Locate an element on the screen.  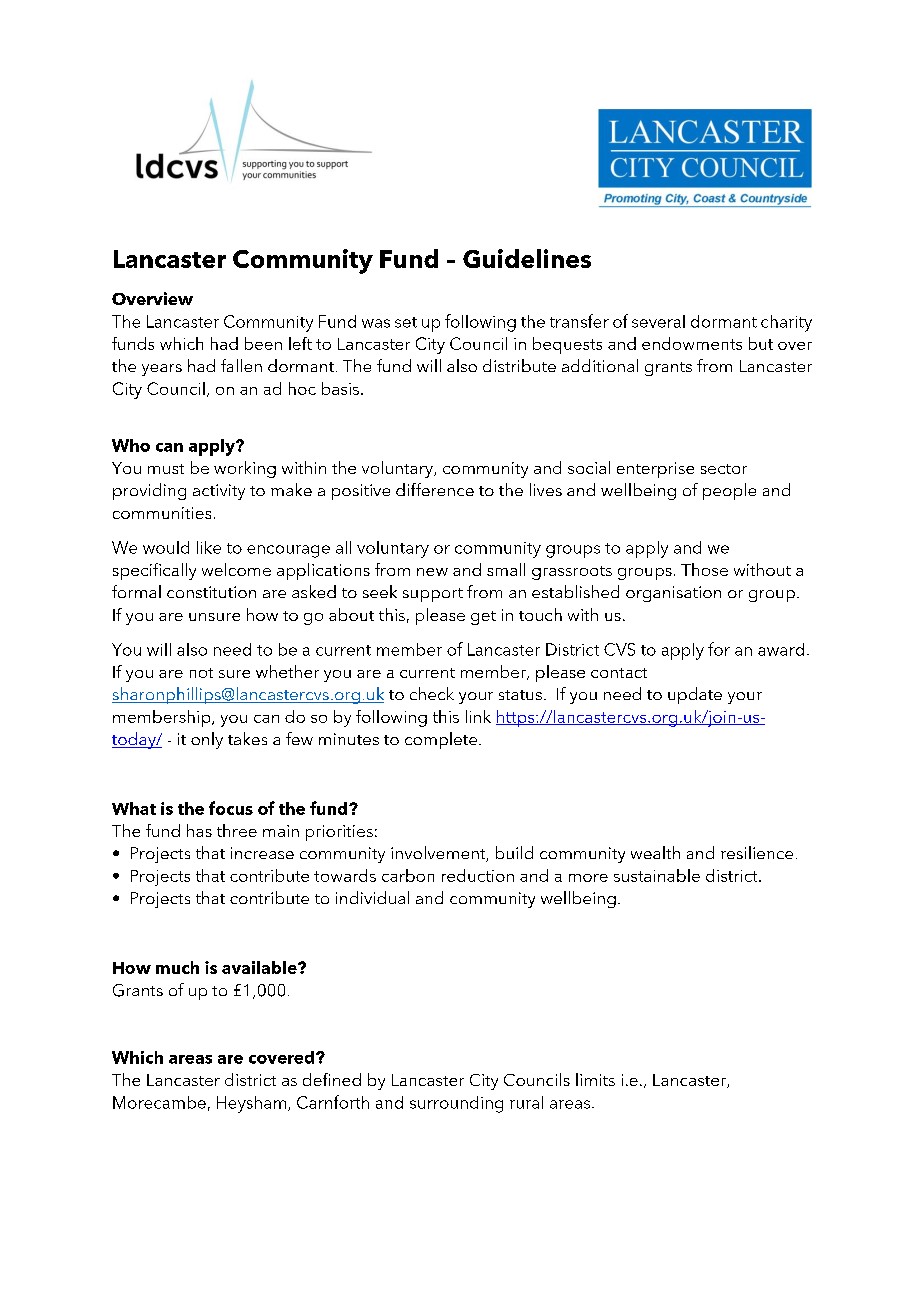
surrounding is located at coordinates (456, 1104).
